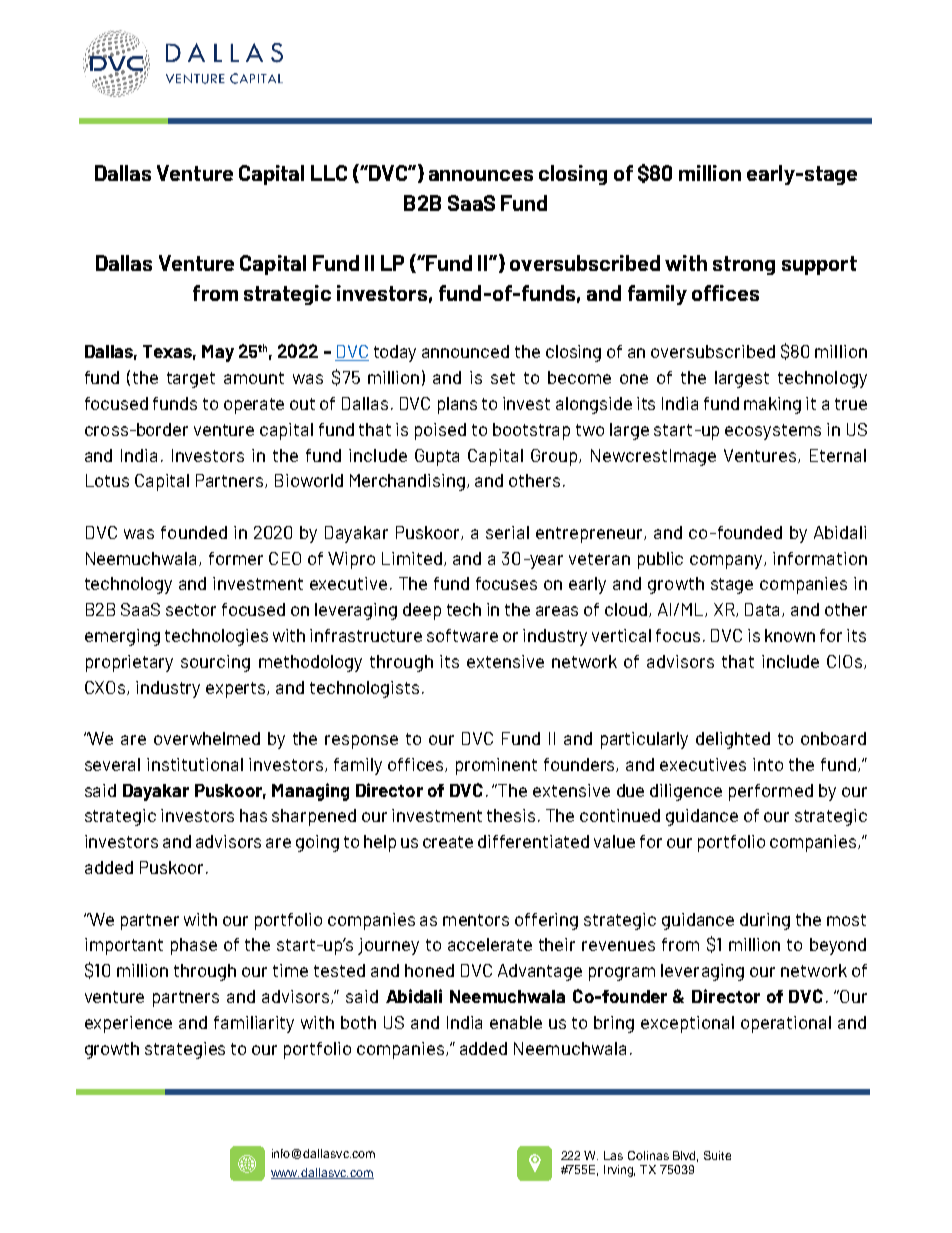  Describe the element at coordinates (507, 532) in the screenshot. I see `serial` at that location.
